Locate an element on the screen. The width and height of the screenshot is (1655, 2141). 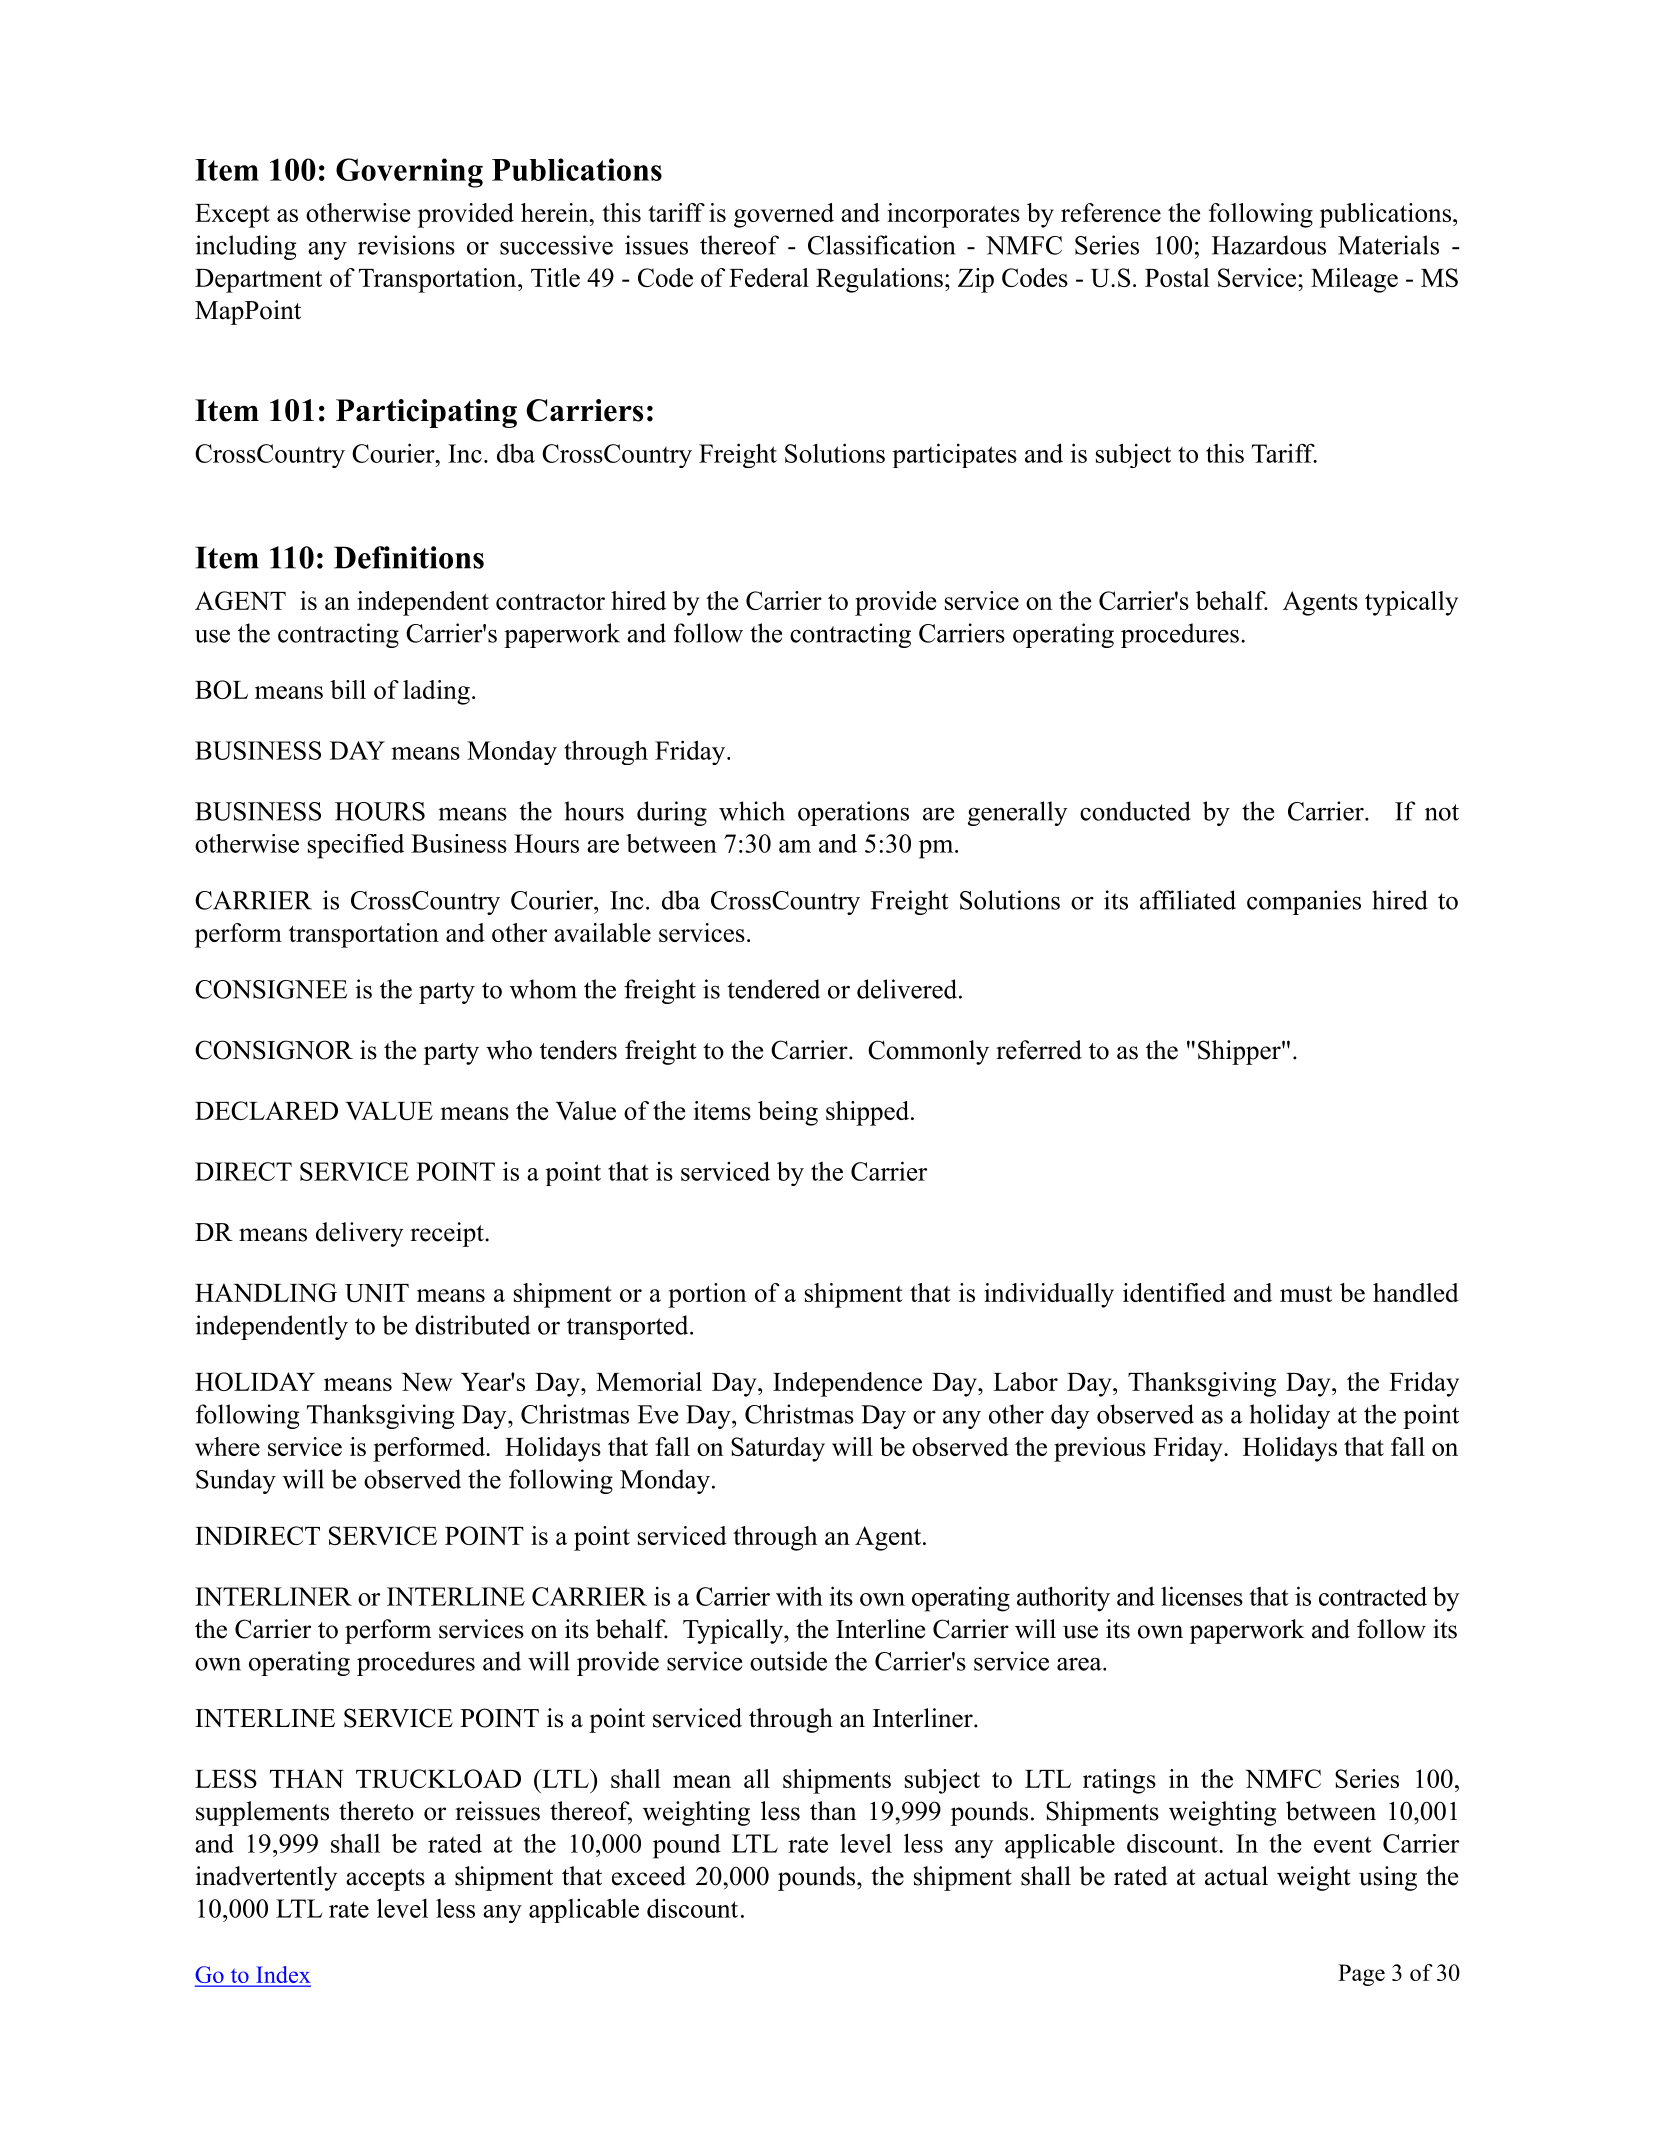
Sunday is located at coordinates (236, 1481).
